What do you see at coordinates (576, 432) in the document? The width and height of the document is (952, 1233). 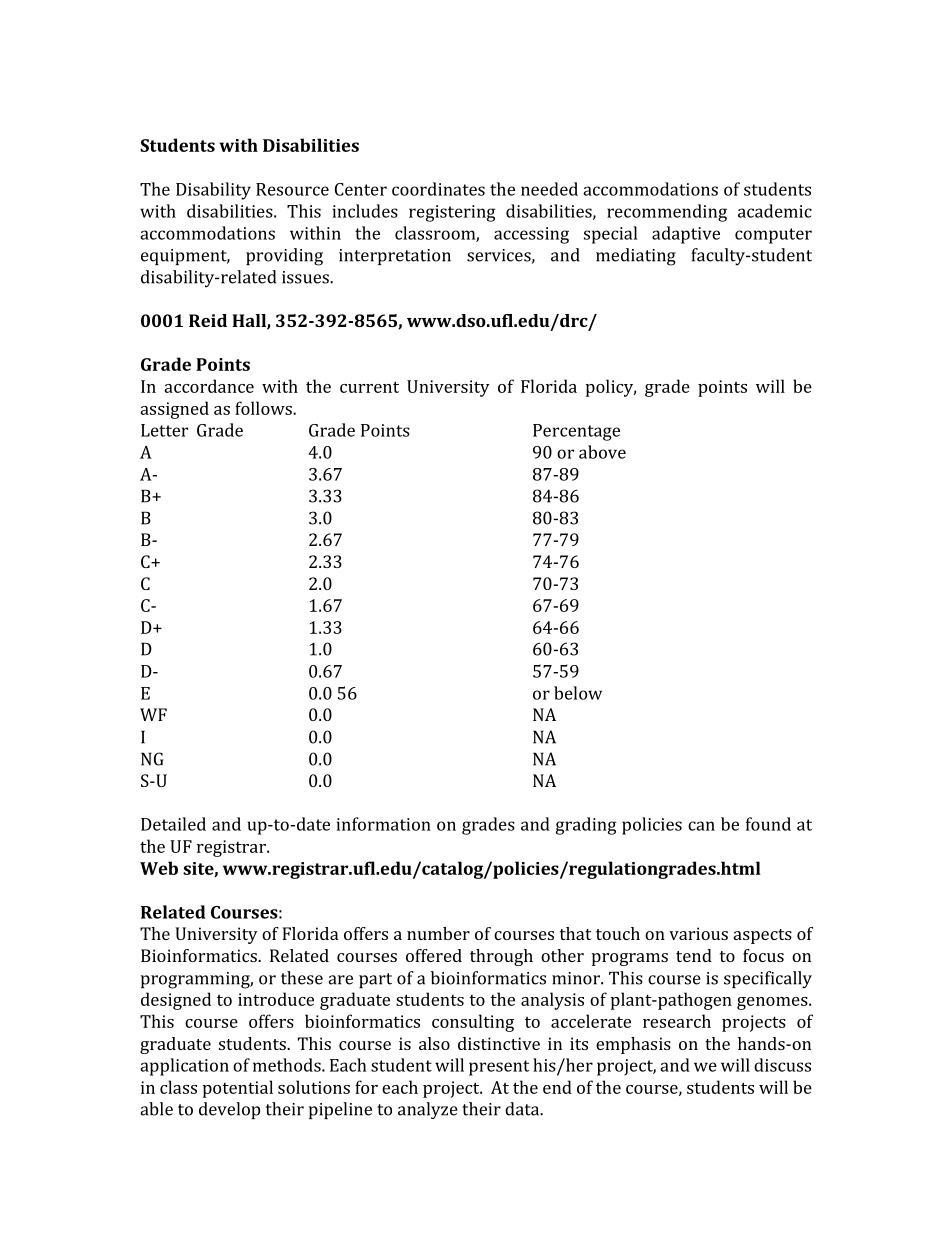 I see `Percentage` at bounding box center [576, 432].
